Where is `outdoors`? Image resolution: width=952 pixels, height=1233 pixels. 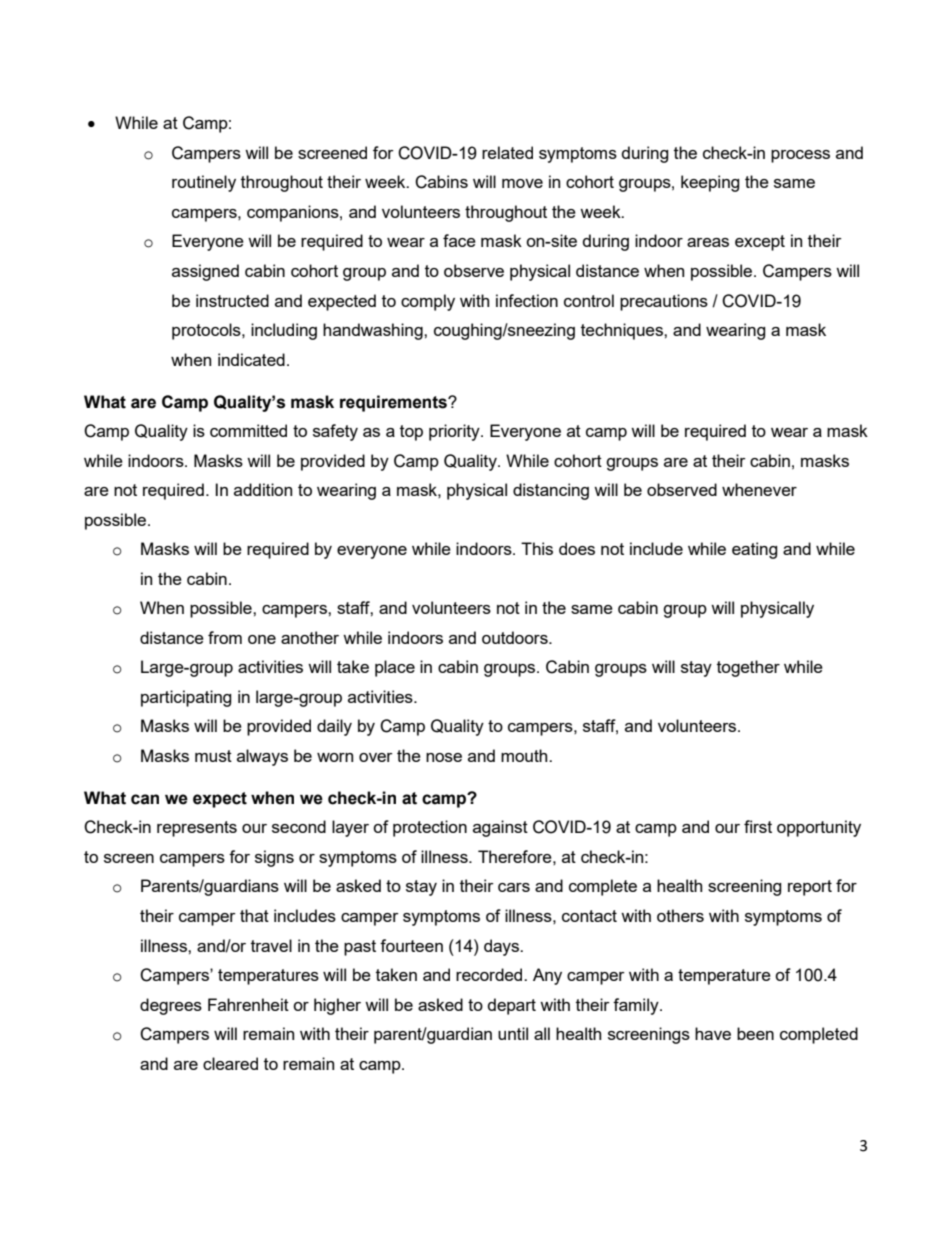 outdoors is located at coordinates (516, 637).
